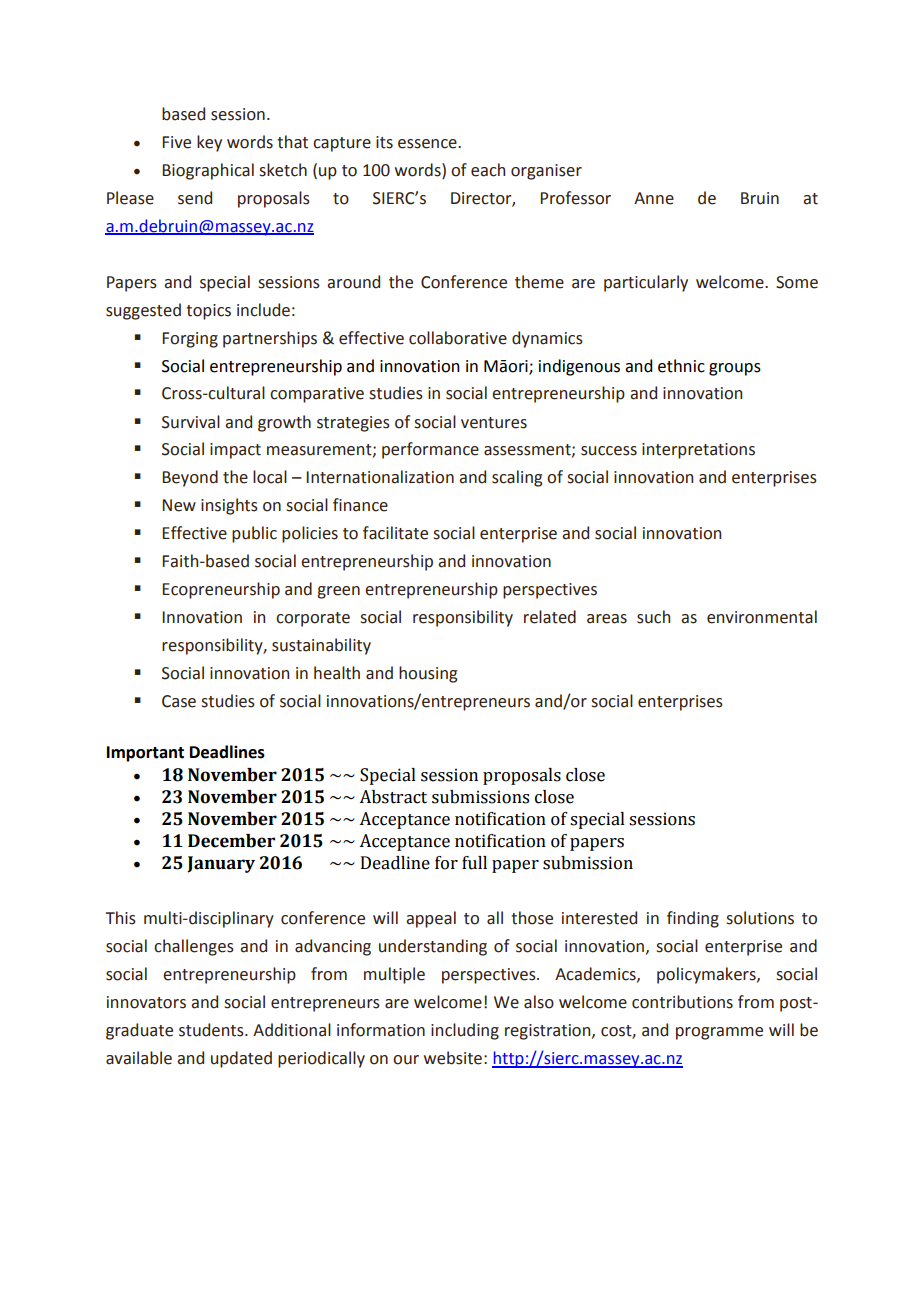 The height and width of the screenshot is (1308, 924). What do you see at coordinates (241, 1059) in the screenshot?
I see `updated` at bounding box center [241, 1059].
